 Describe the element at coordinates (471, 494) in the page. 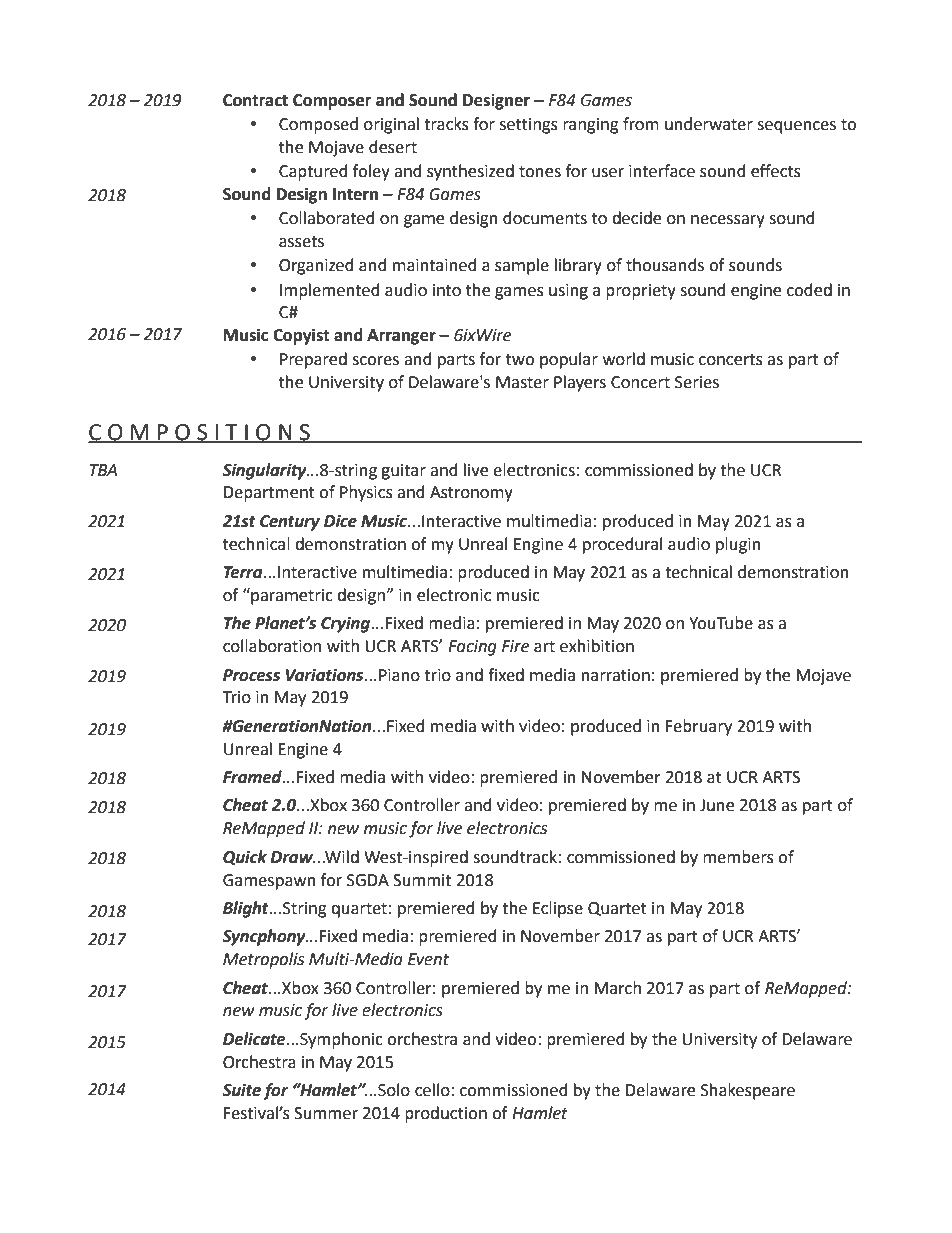

I see `Astronomy` at that location.
